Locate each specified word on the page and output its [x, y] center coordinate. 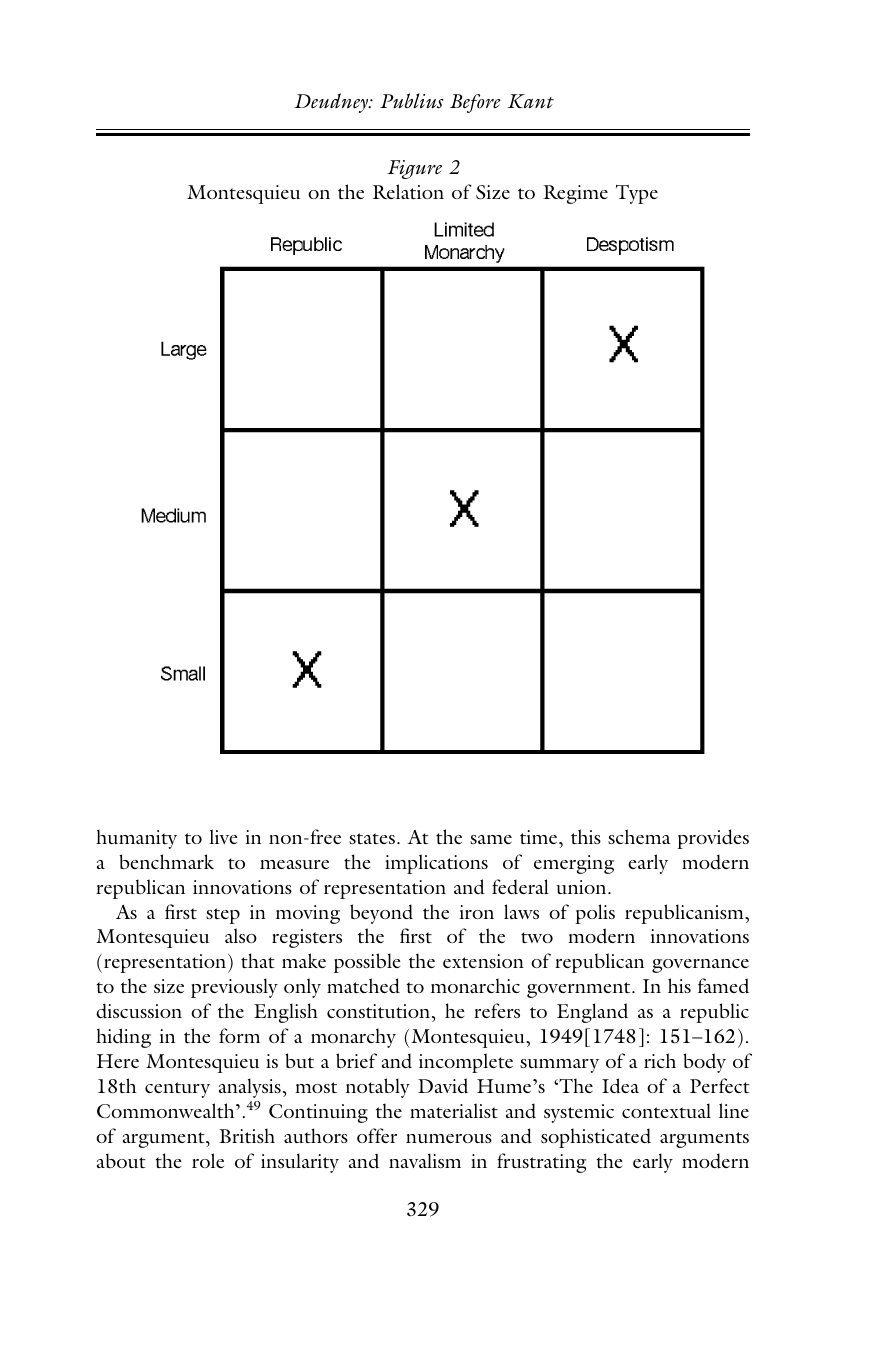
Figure [414, 169]
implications [436, 864]
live [223, 836]
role [208, 1160]
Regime [575, 194]
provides [713, 839]
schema [639, 836]
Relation [408, 191]
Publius [412, 101]
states [372, 838]
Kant [531, 101]
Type [637, 194]
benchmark [166, 861]
